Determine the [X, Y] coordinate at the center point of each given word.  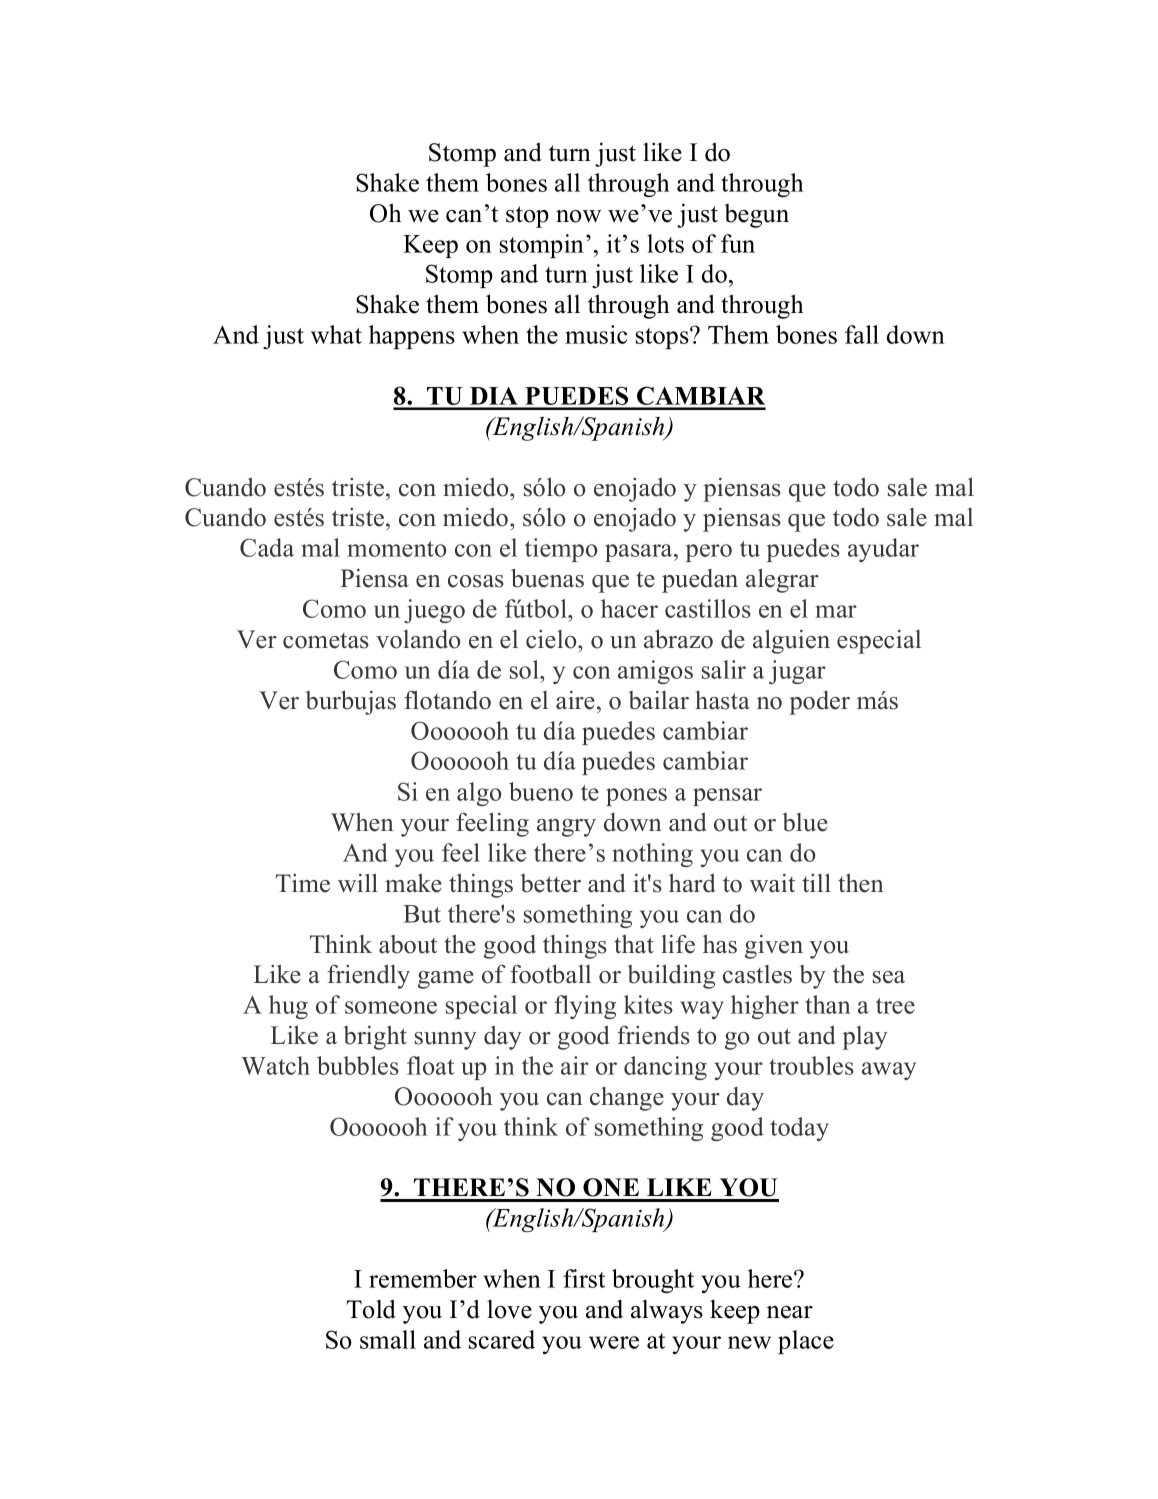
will [358, 883]
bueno [541, 791]
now [578, 216]
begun [756, 216]
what [336, 334]
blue [805, 822]
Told [371, 1309]
